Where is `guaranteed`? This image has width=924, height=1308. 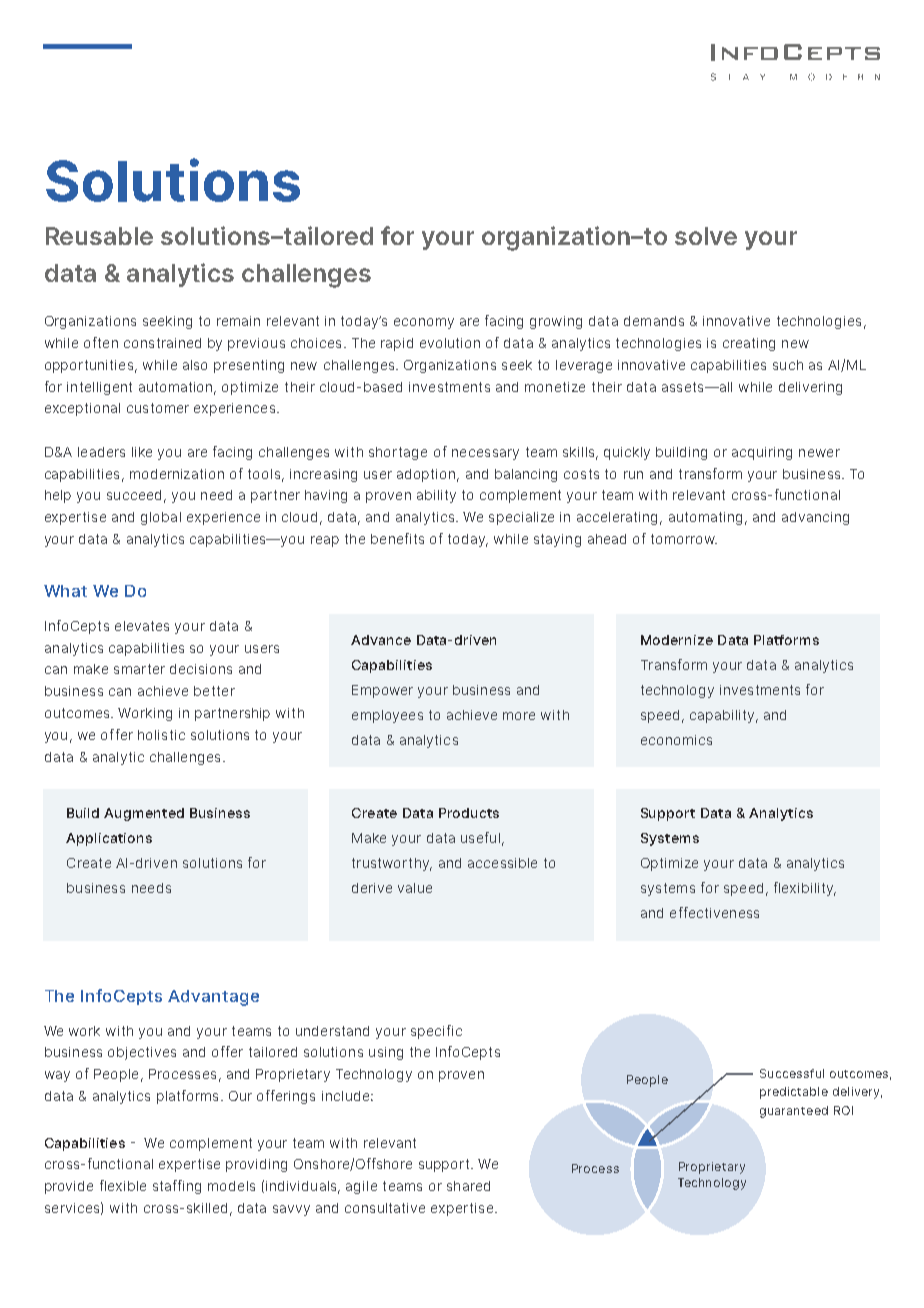
guaranteed is located at coordinates (794, 1112).
